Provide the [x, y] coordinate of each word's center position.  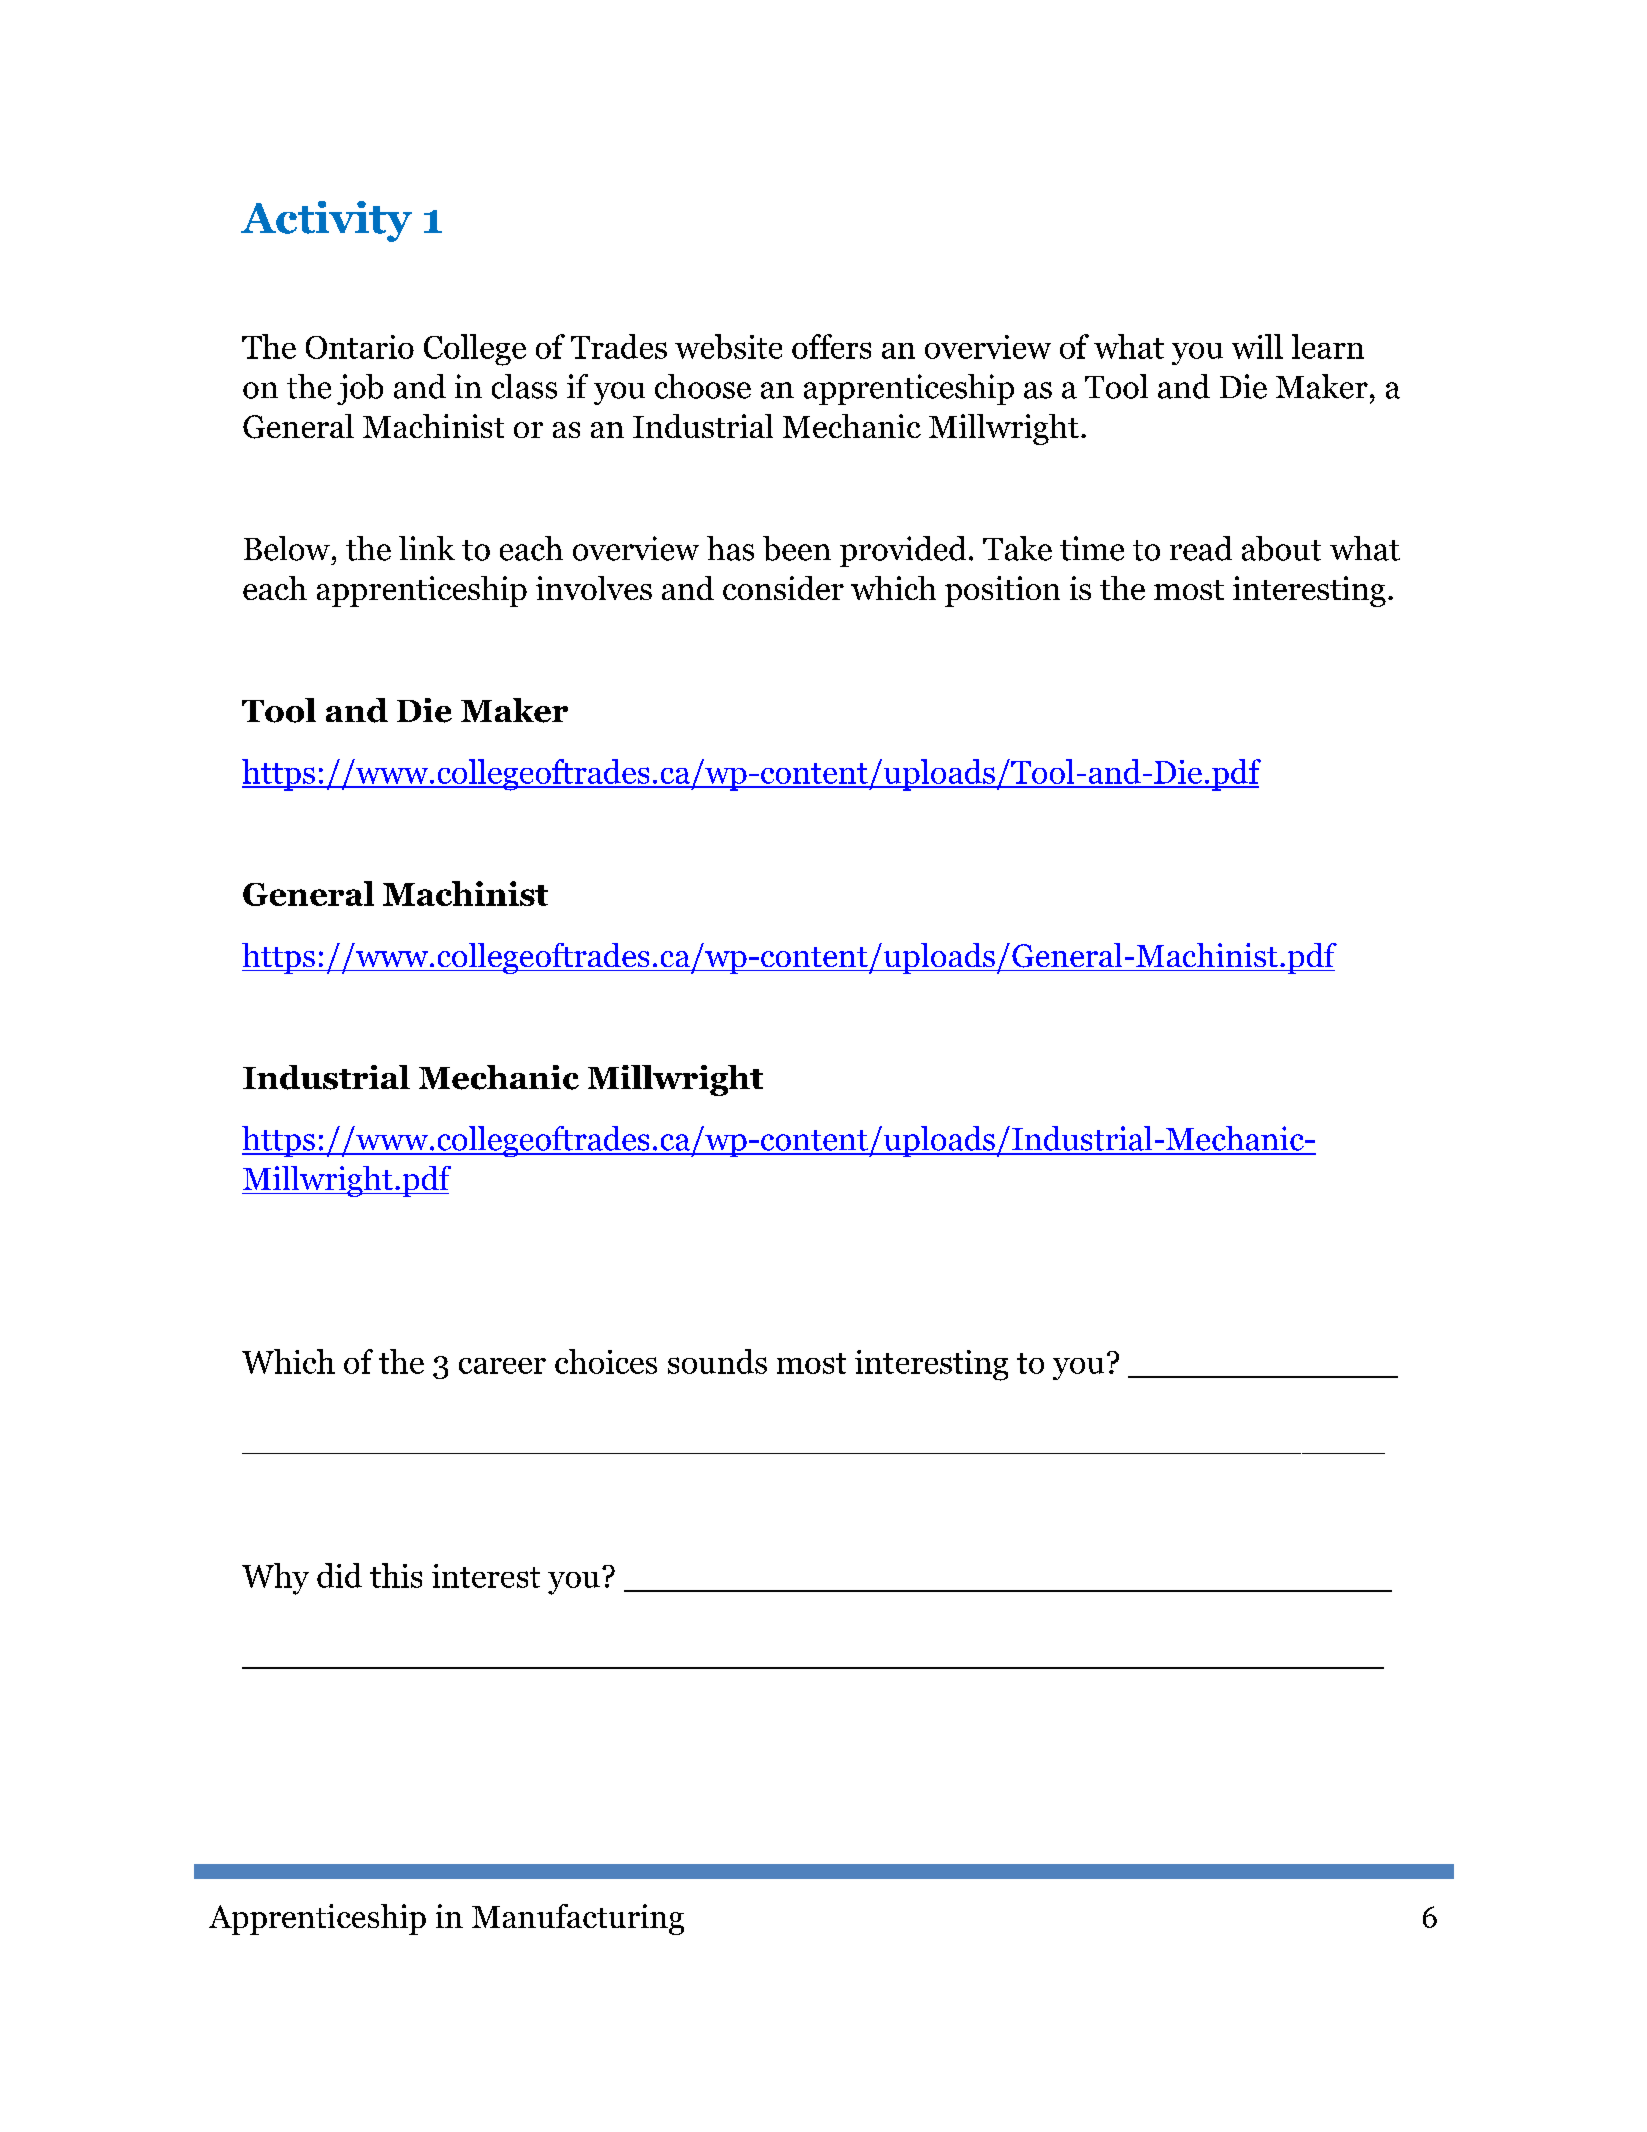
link [427, 548]
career [502, 1366]
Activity [326, 221]
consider [783, 588]
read [1201, 548]
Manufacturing [578, 1919]
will [1257, 346]
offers [831, 346]
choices [606, 1361]
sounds [717, 1361]
